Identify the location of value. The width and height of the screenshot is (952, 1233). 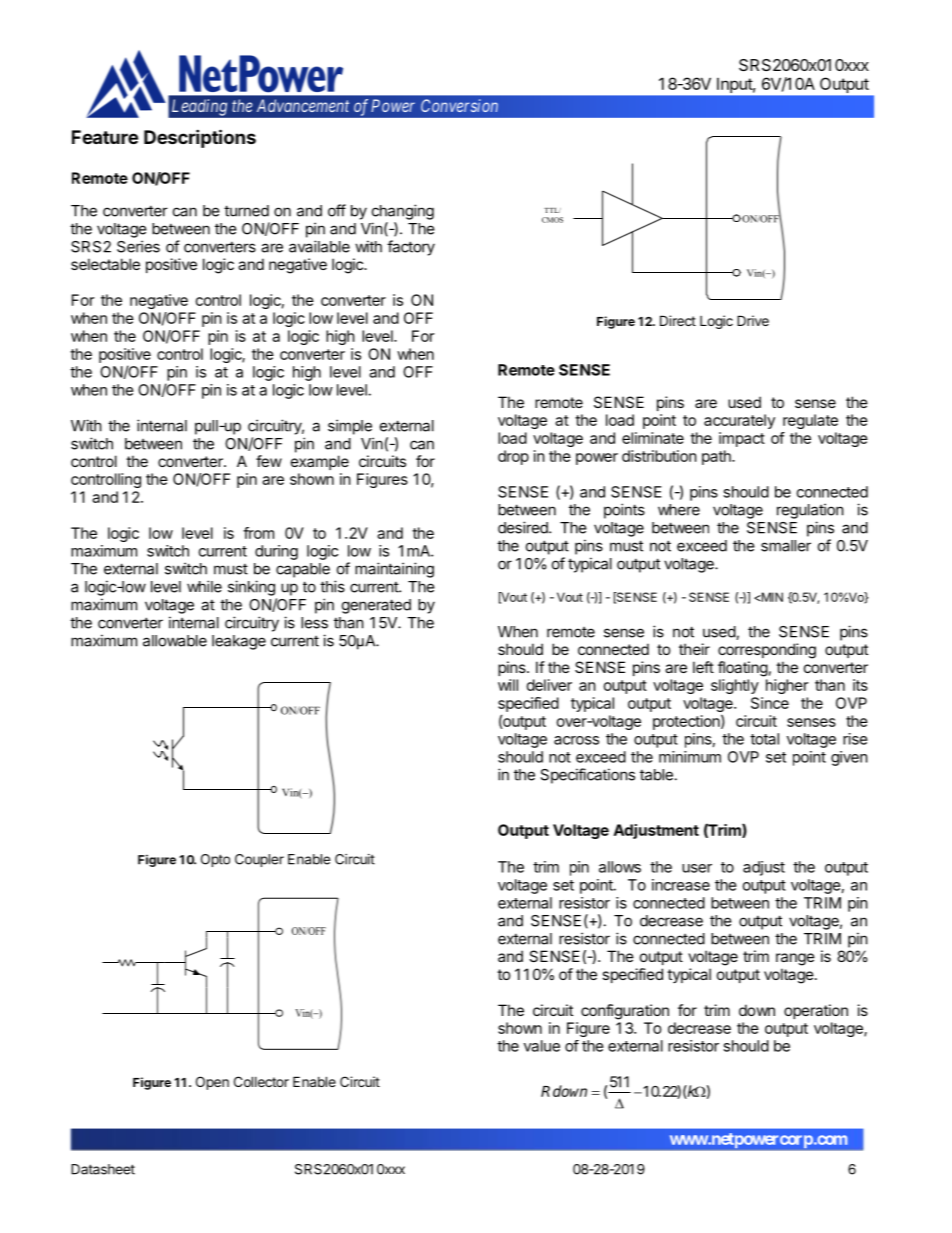
(542, 1046).
